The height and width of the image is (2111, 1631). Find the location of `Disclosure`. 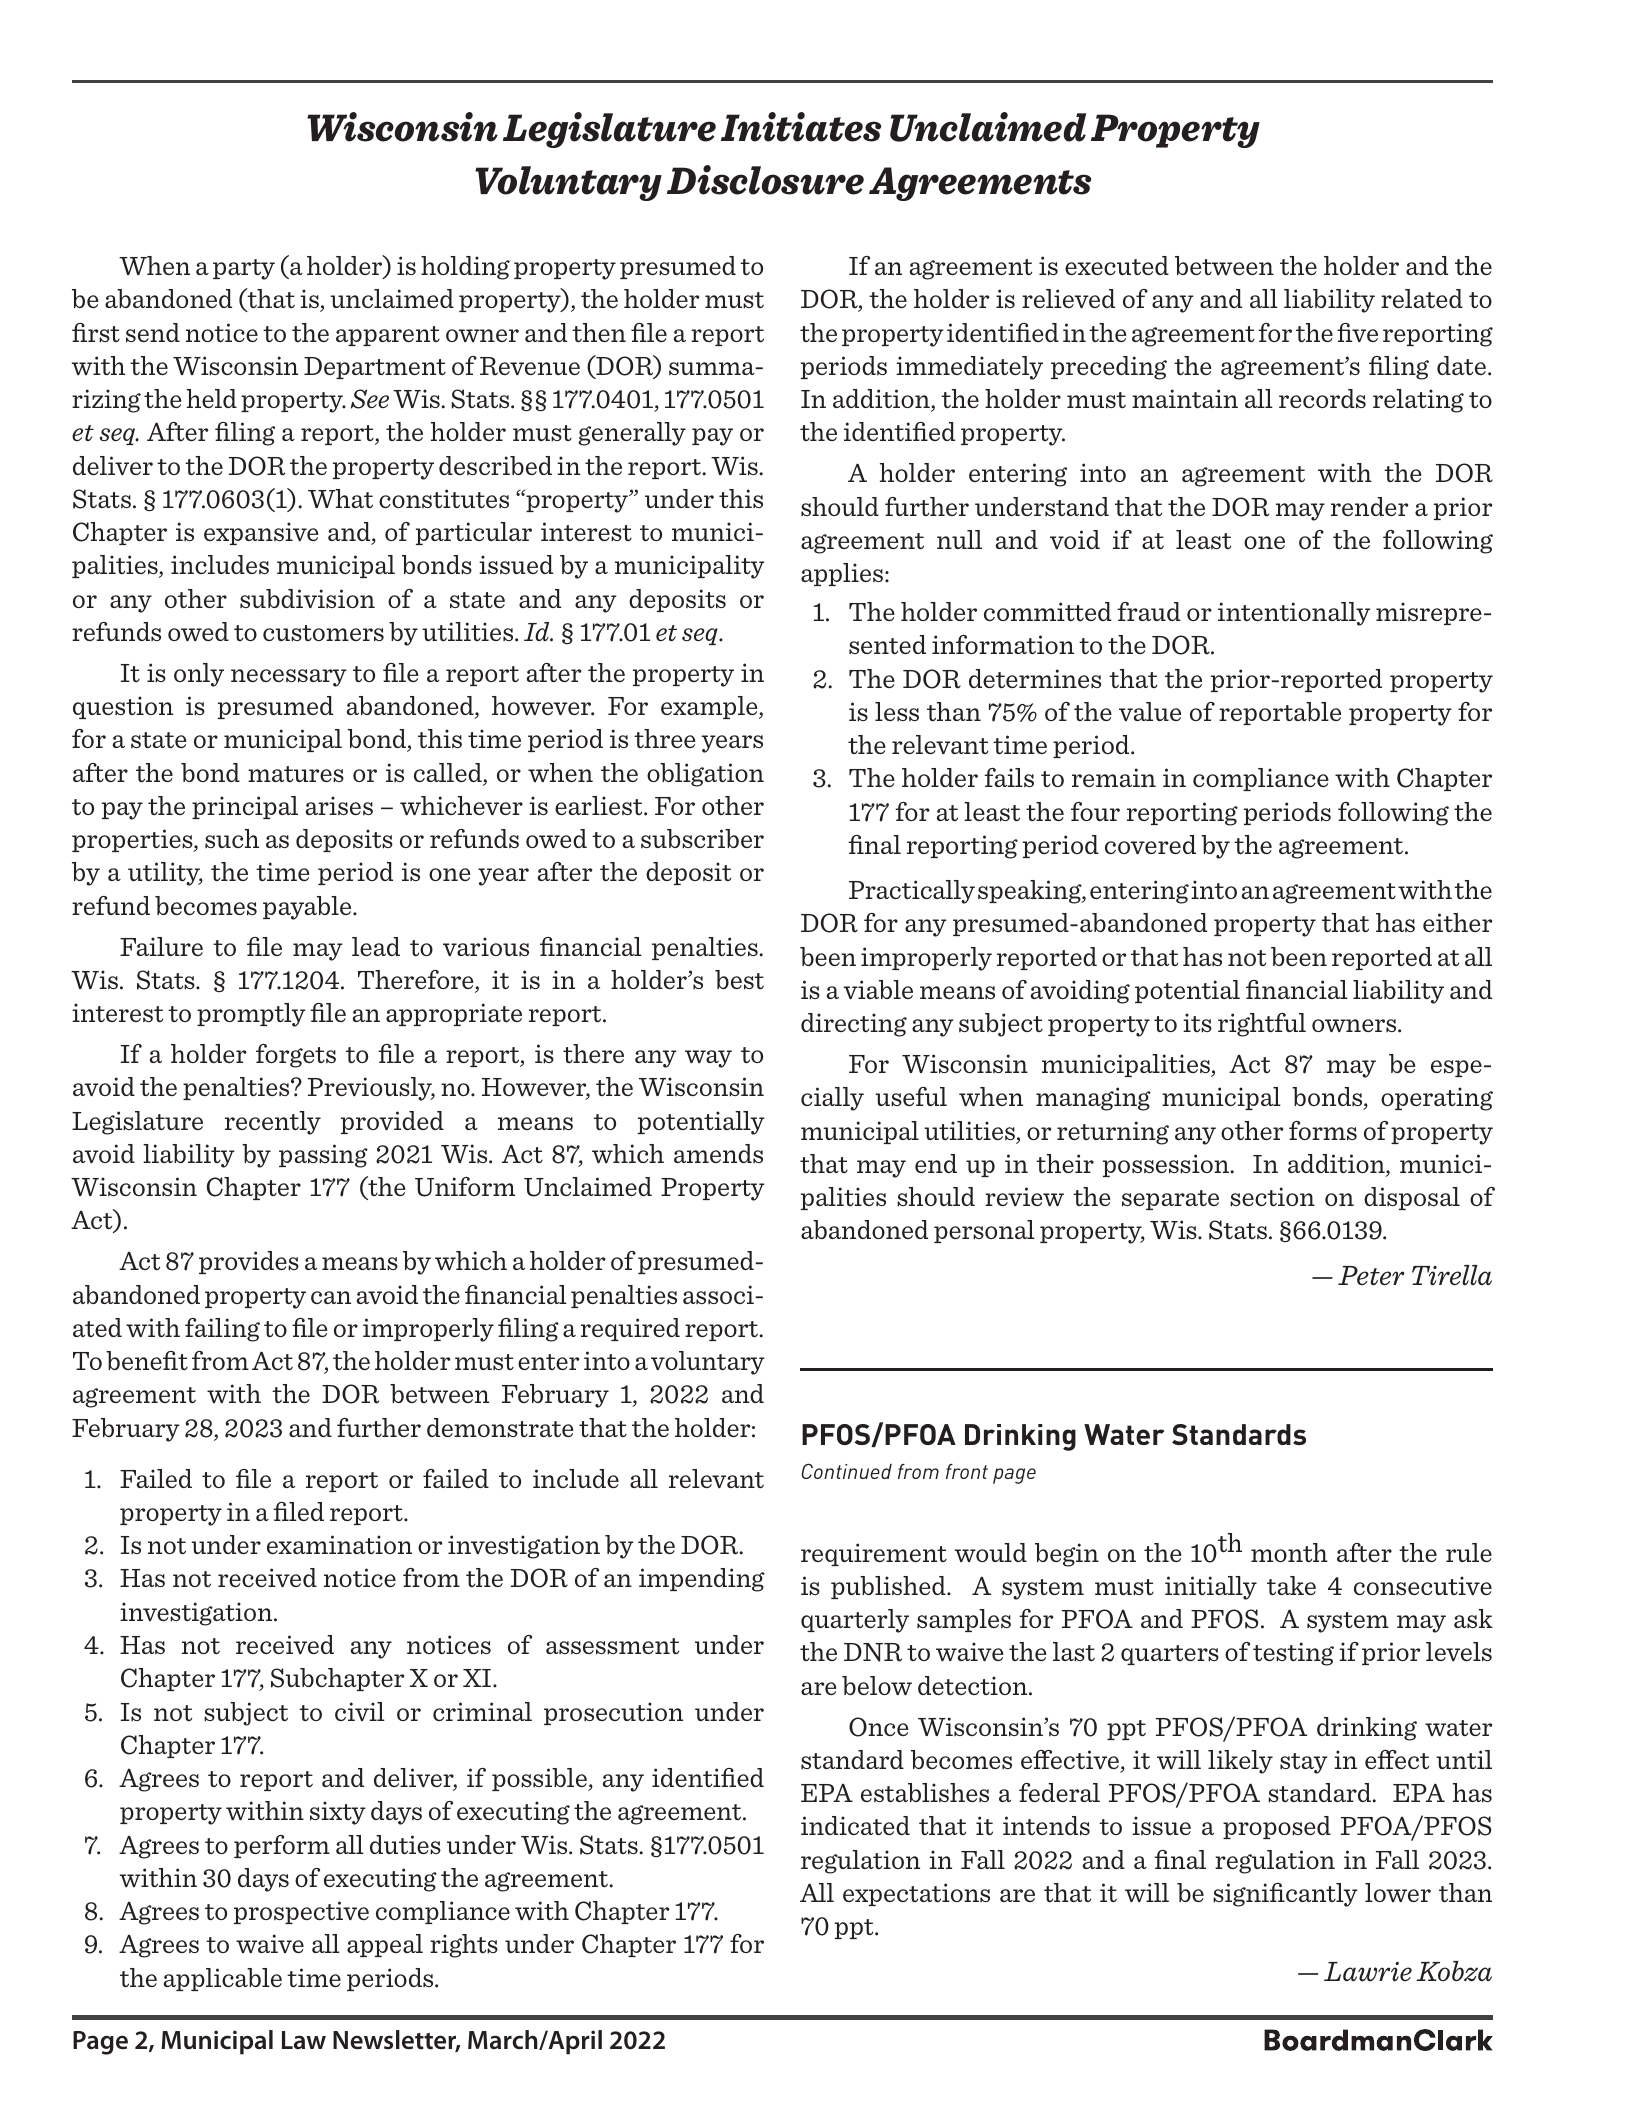

Disclosure is located at coordinates (765, 180).
